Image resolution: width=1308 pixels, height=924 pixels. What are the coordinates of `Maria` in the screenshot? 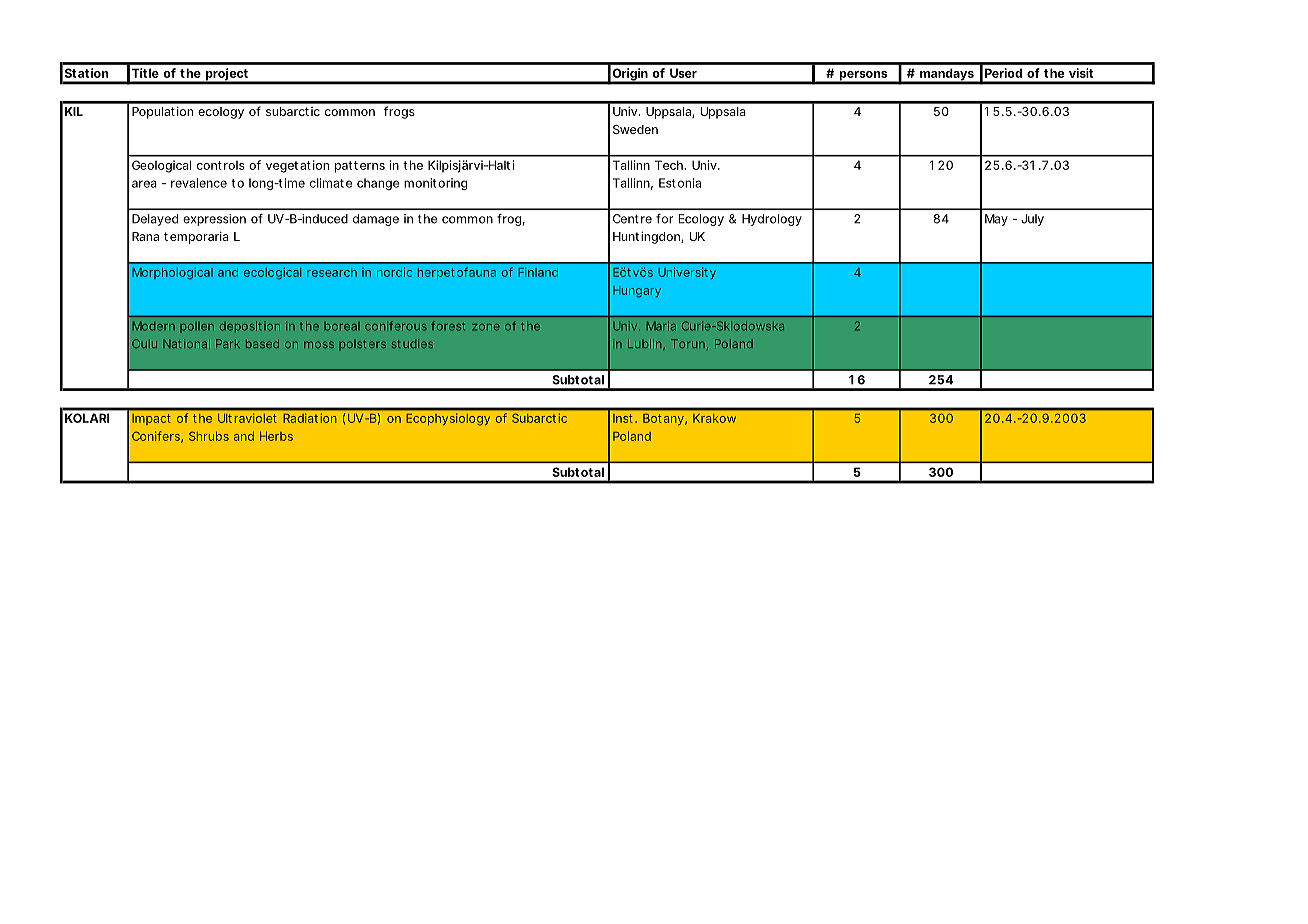 It's located at (661, 326).
